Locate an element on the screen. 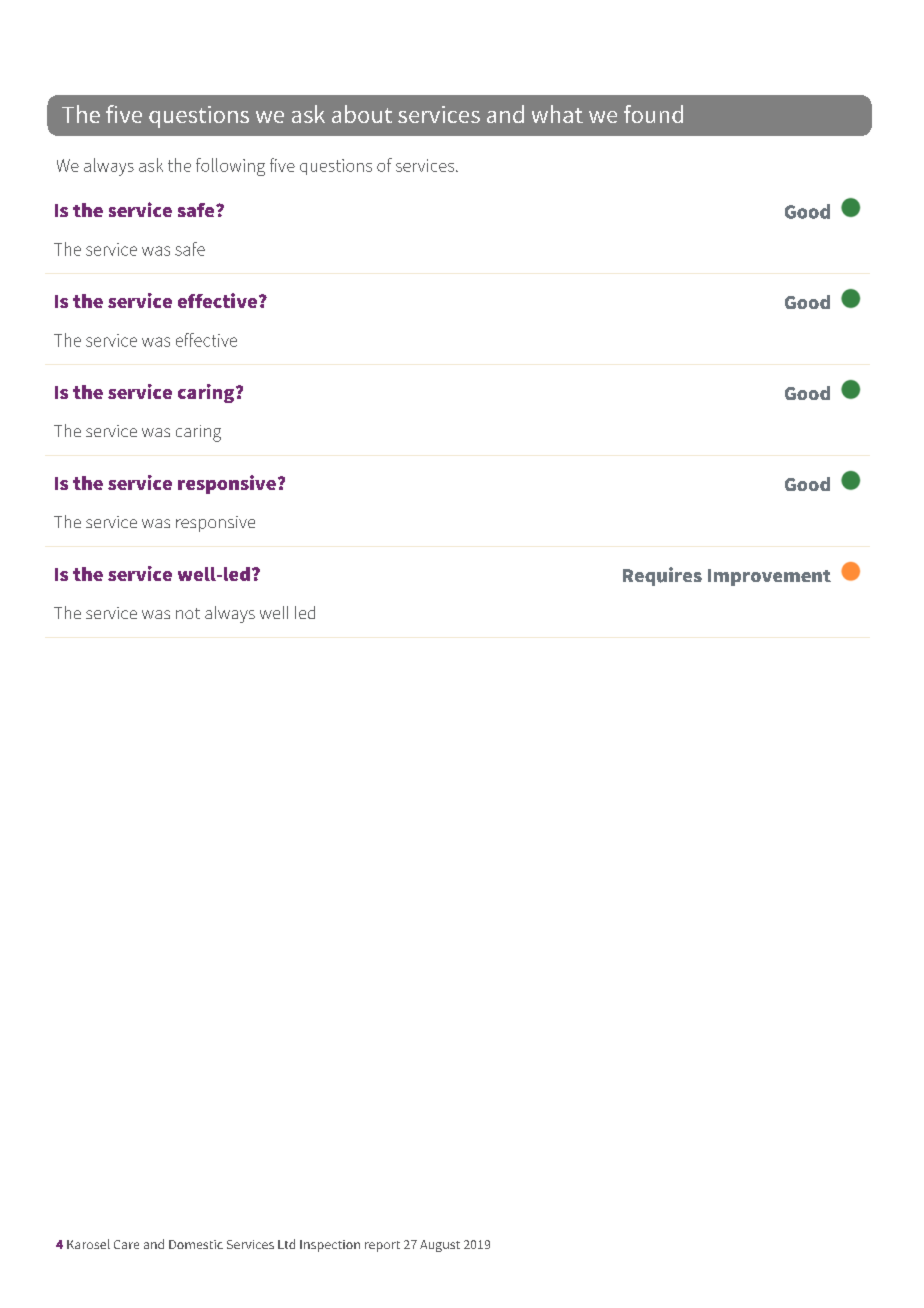 This screenshot has width=924, height=1308. found is located at coordinates (653, 114).
